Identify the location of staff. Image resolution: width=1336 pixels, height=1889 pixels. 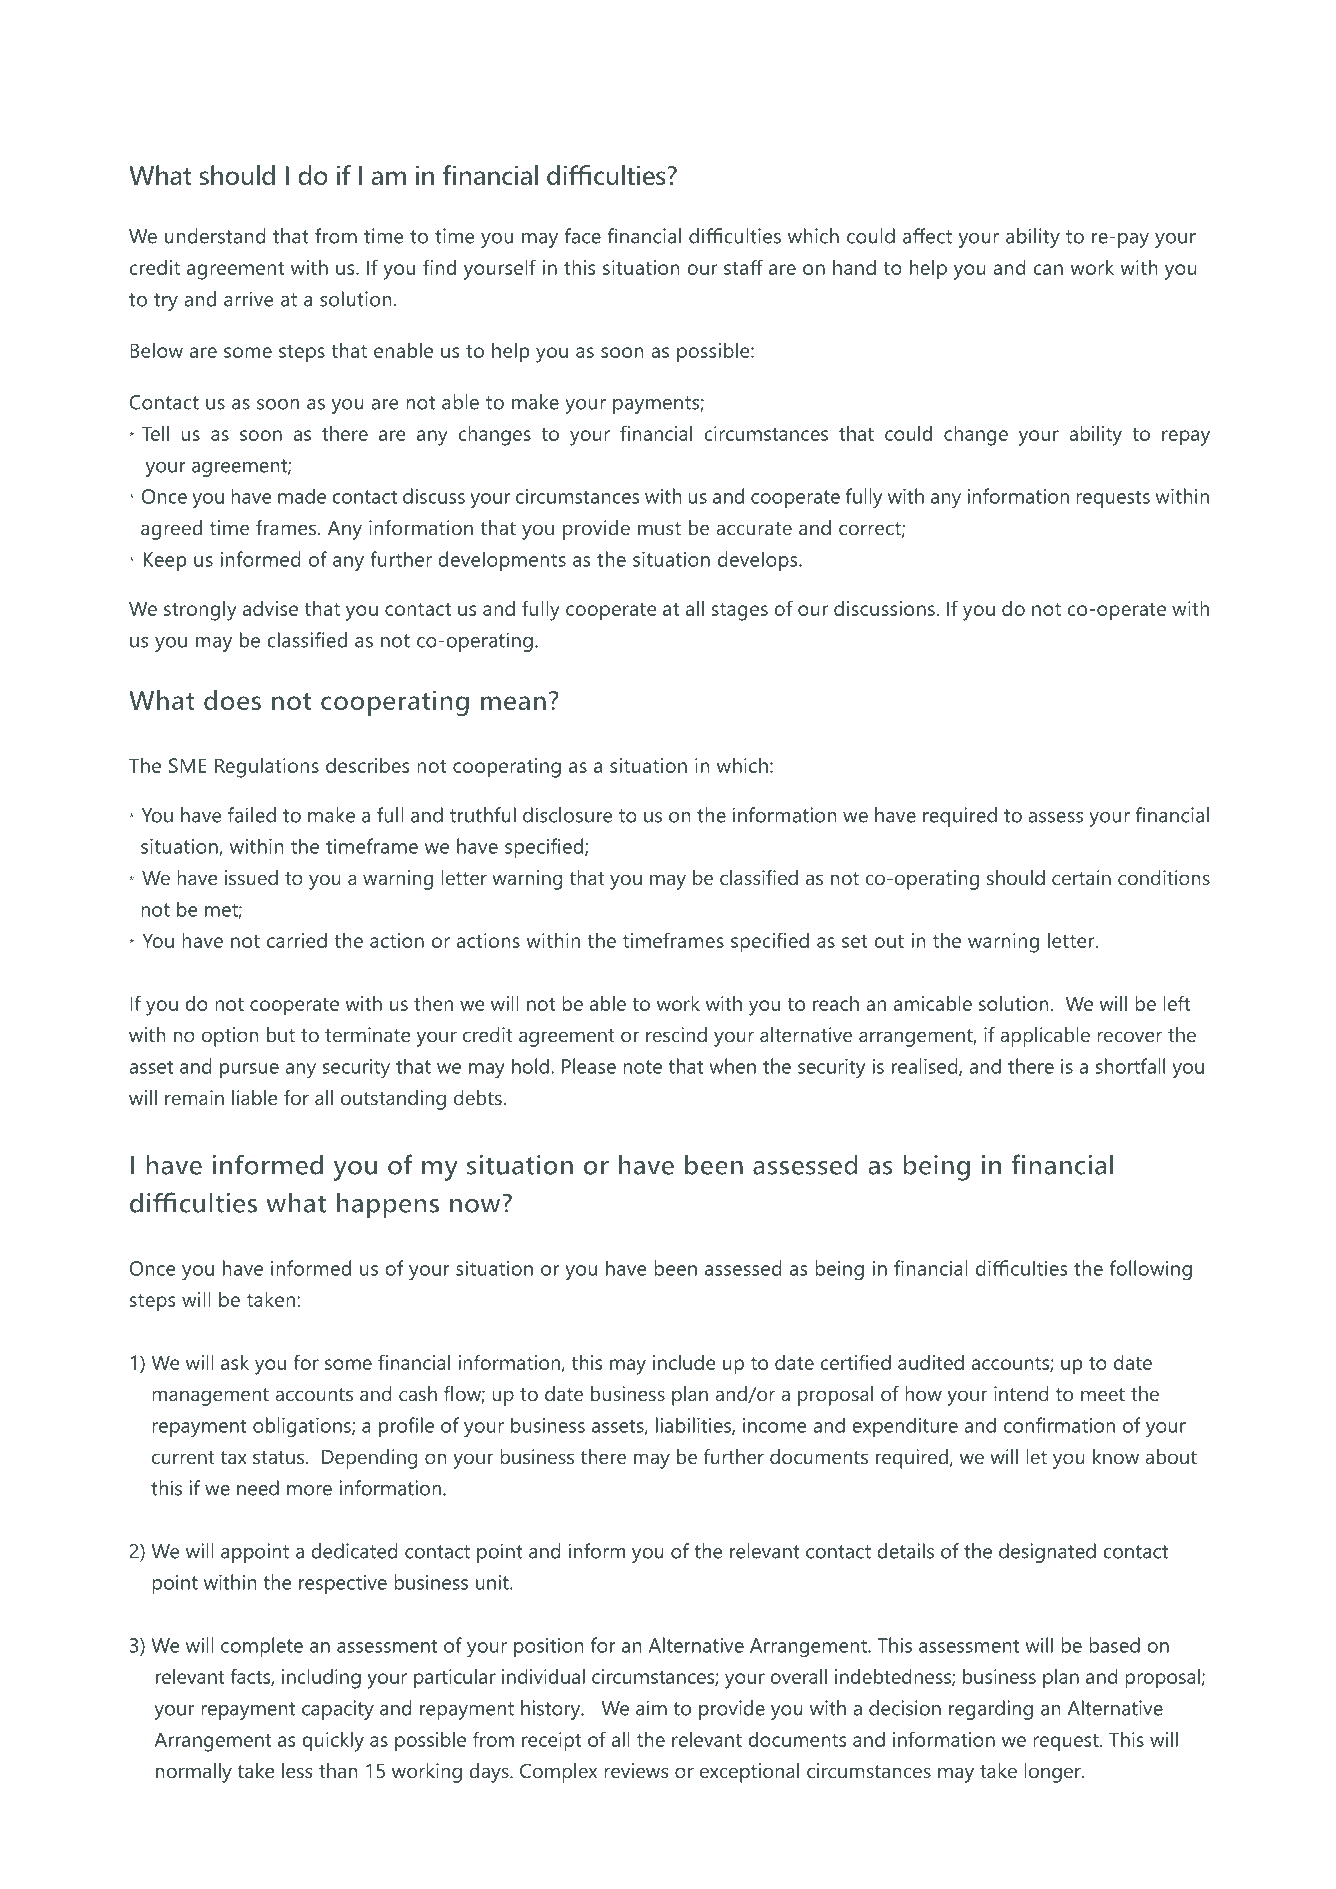
(743, 267).
